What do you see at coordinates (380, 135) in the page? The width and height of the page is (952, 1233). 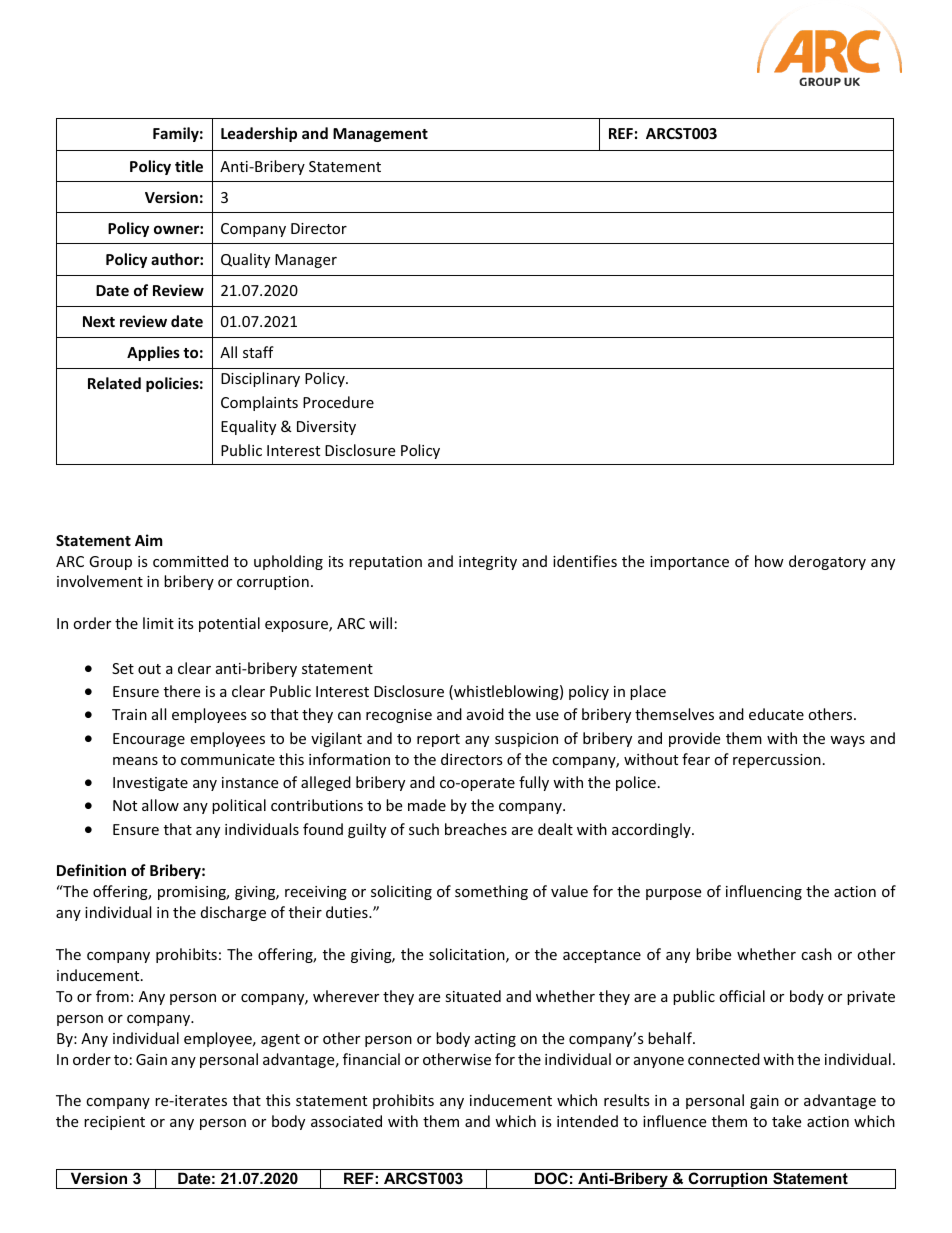 I see `Management` at bounding box center [380, 135].
